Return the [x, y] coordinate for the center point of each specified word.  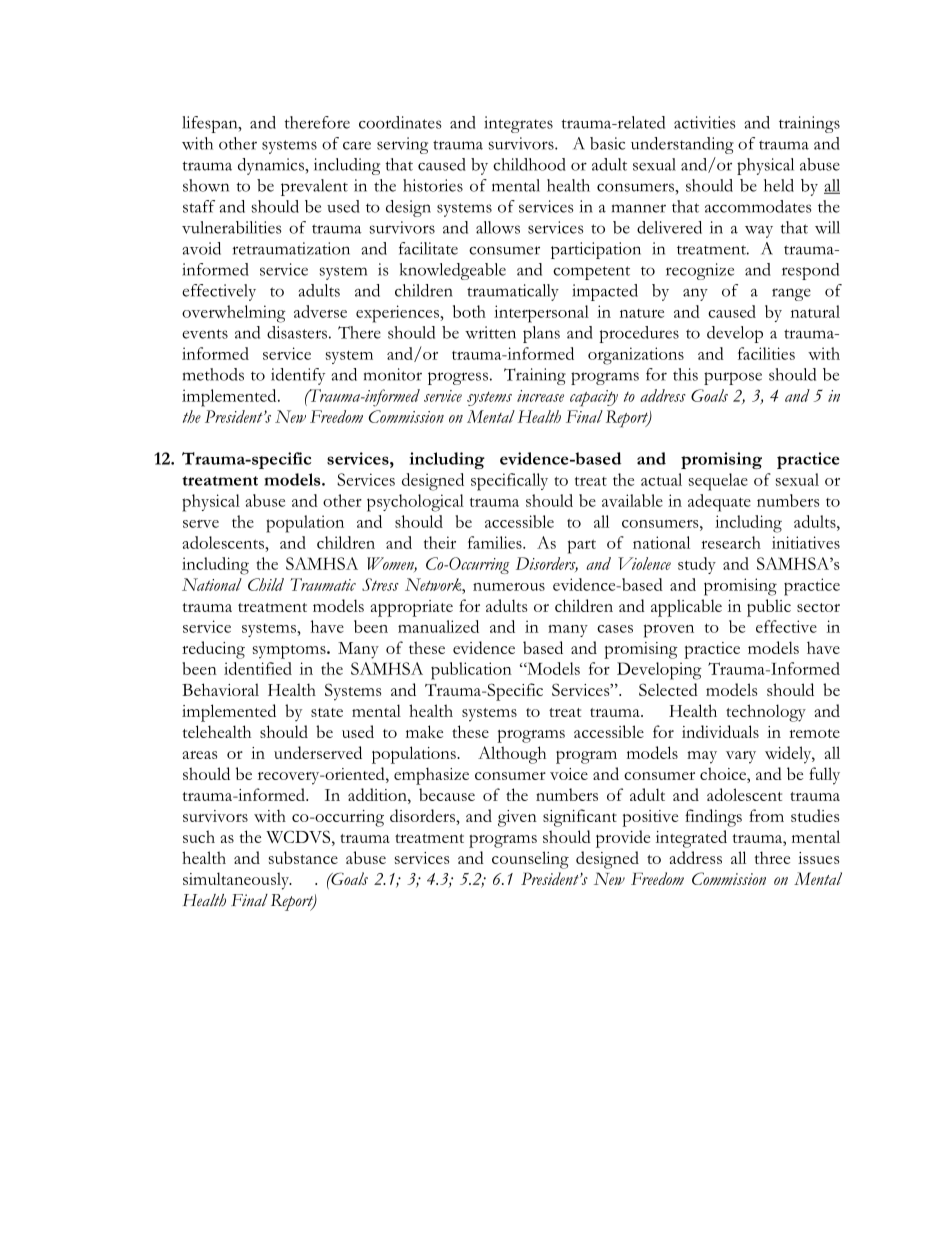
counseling [530, 860]
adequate [719, 503]
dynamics [272, 166]
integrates [518, 124]
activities [705, 122]
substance [303, 857]
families [496, 542]
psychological [415, 503]
